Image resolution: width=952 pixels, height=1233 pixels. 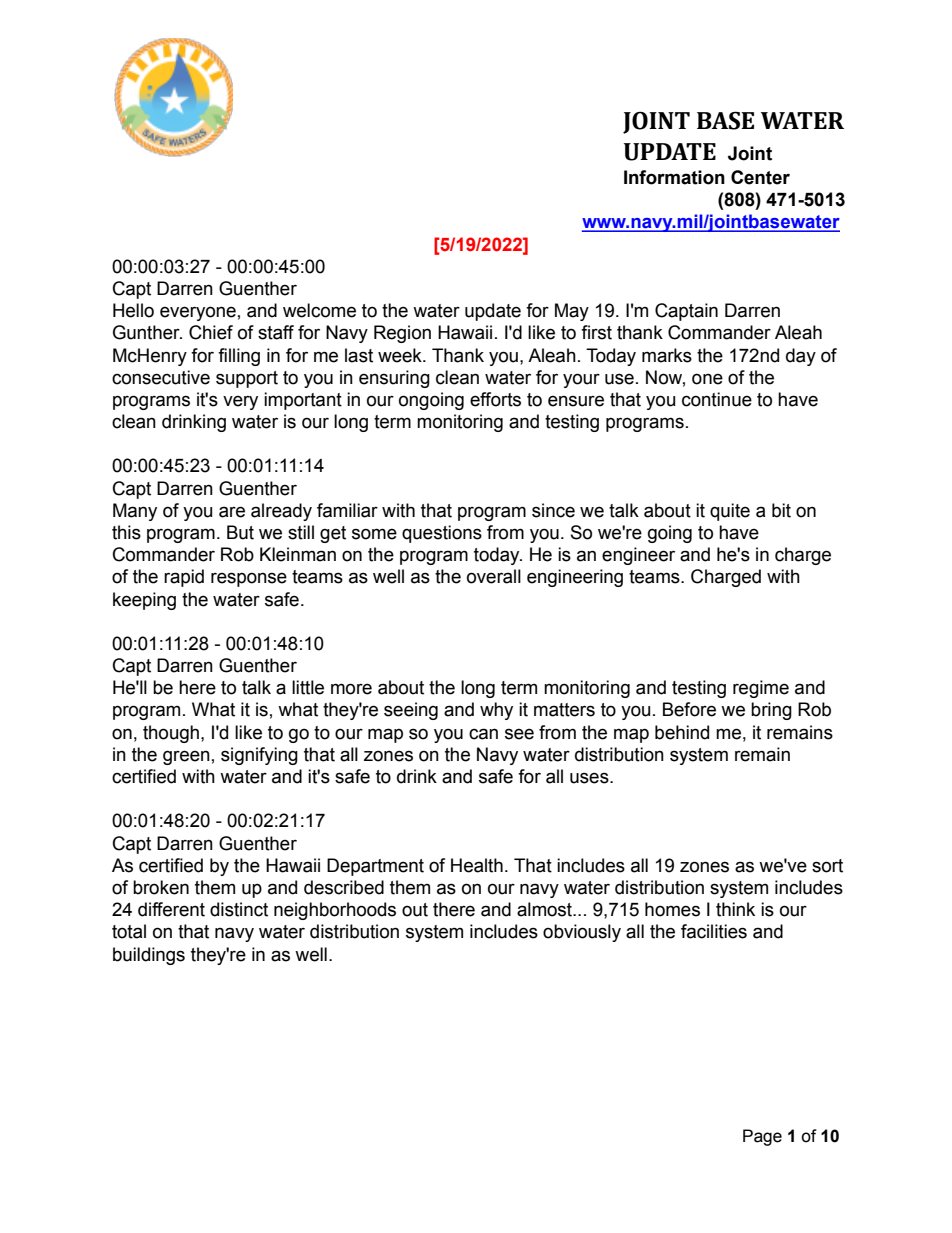 I want to click on Hello, so click(x=133, y=310).
